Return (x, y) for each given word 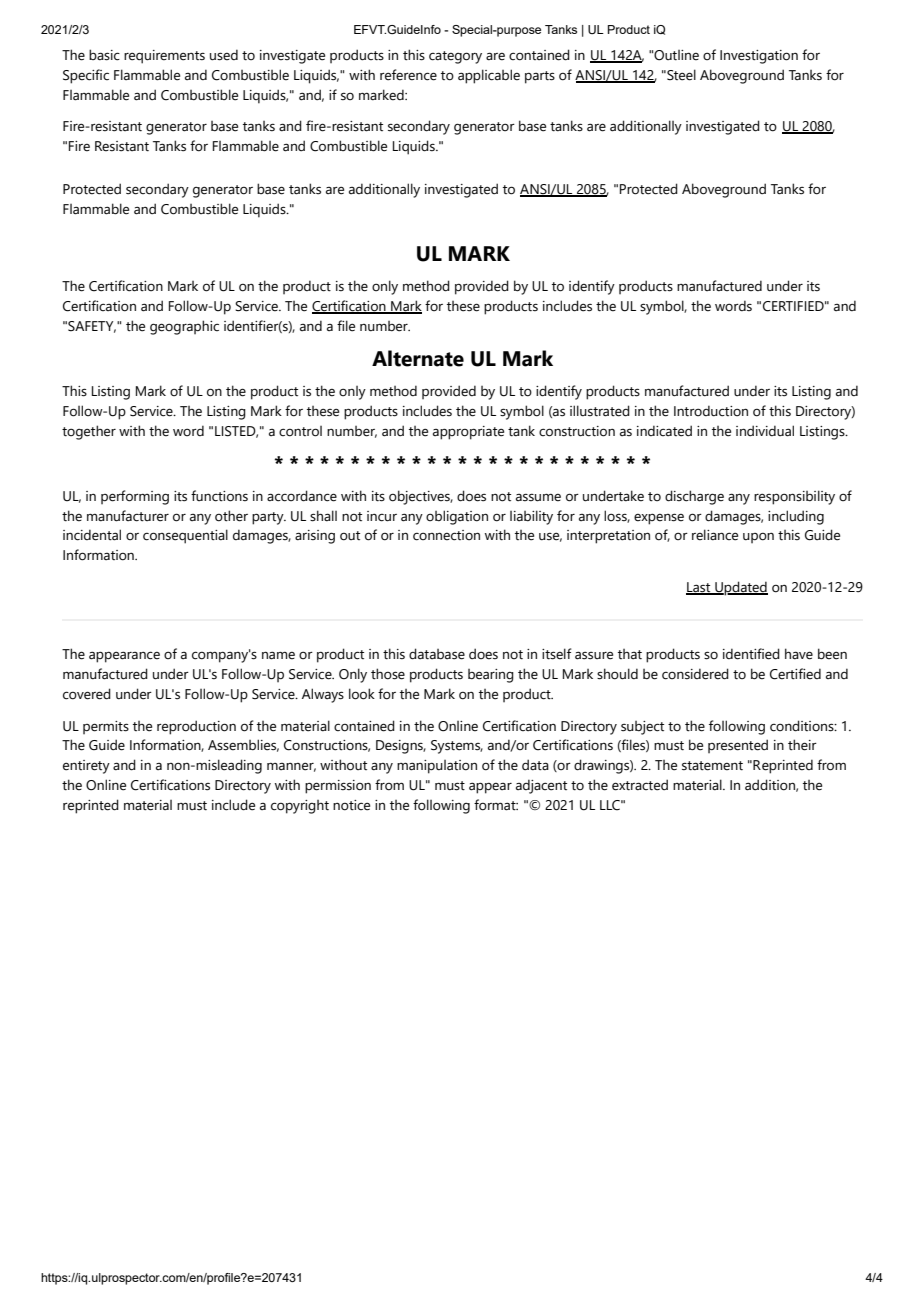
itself (556, 654)
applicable (489, 76)
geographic (184, 327)
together (89, 432)
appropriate (468, 433)
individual (765, 431)
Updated (740, 588)
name (278, 655)
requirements (164, 57)
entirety (86, 767)
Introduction (711, 411)
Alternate (418, 358)
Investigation (759, 57)
